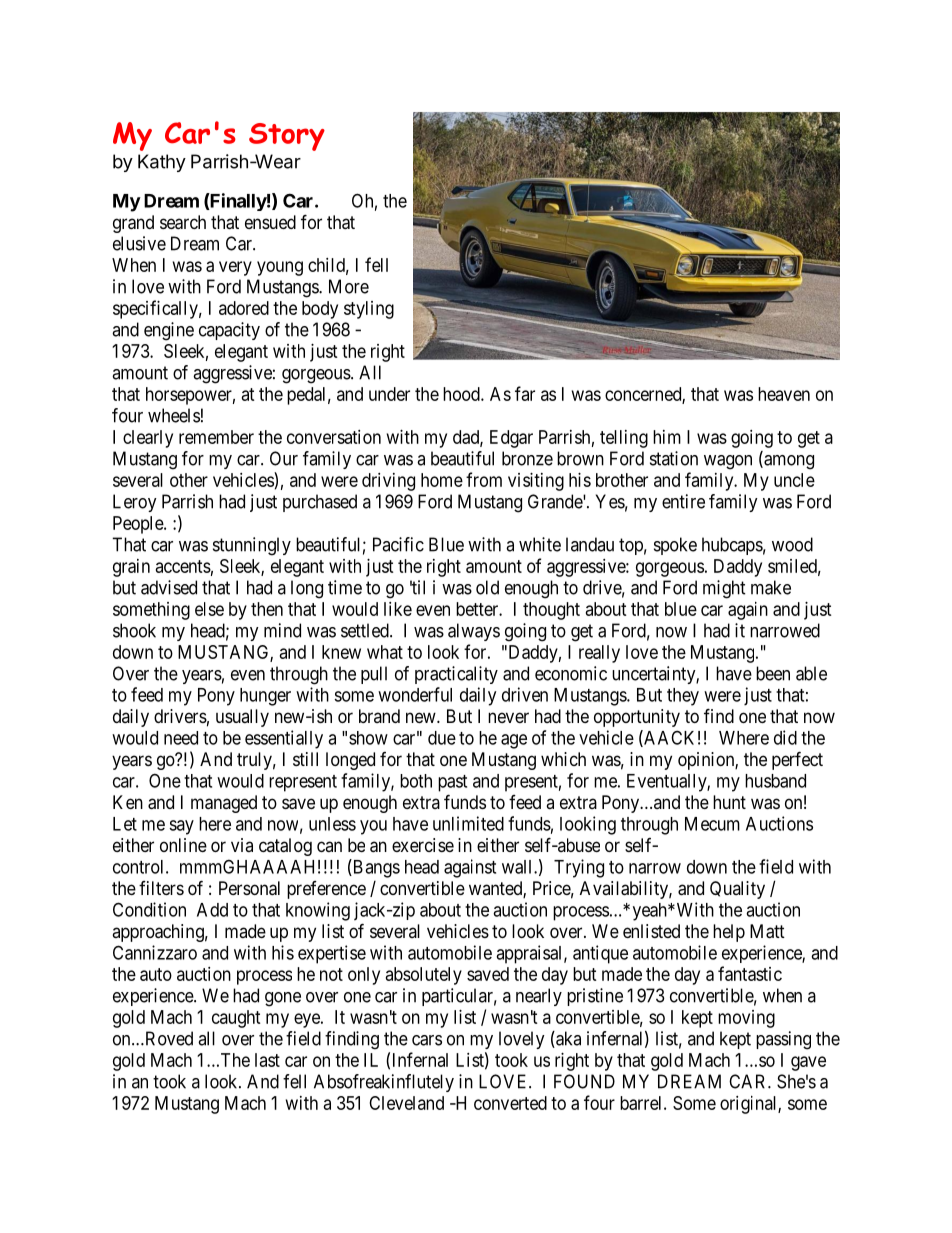 This page has height=1233, width=952. I want to click on might, so click(724, 589).
